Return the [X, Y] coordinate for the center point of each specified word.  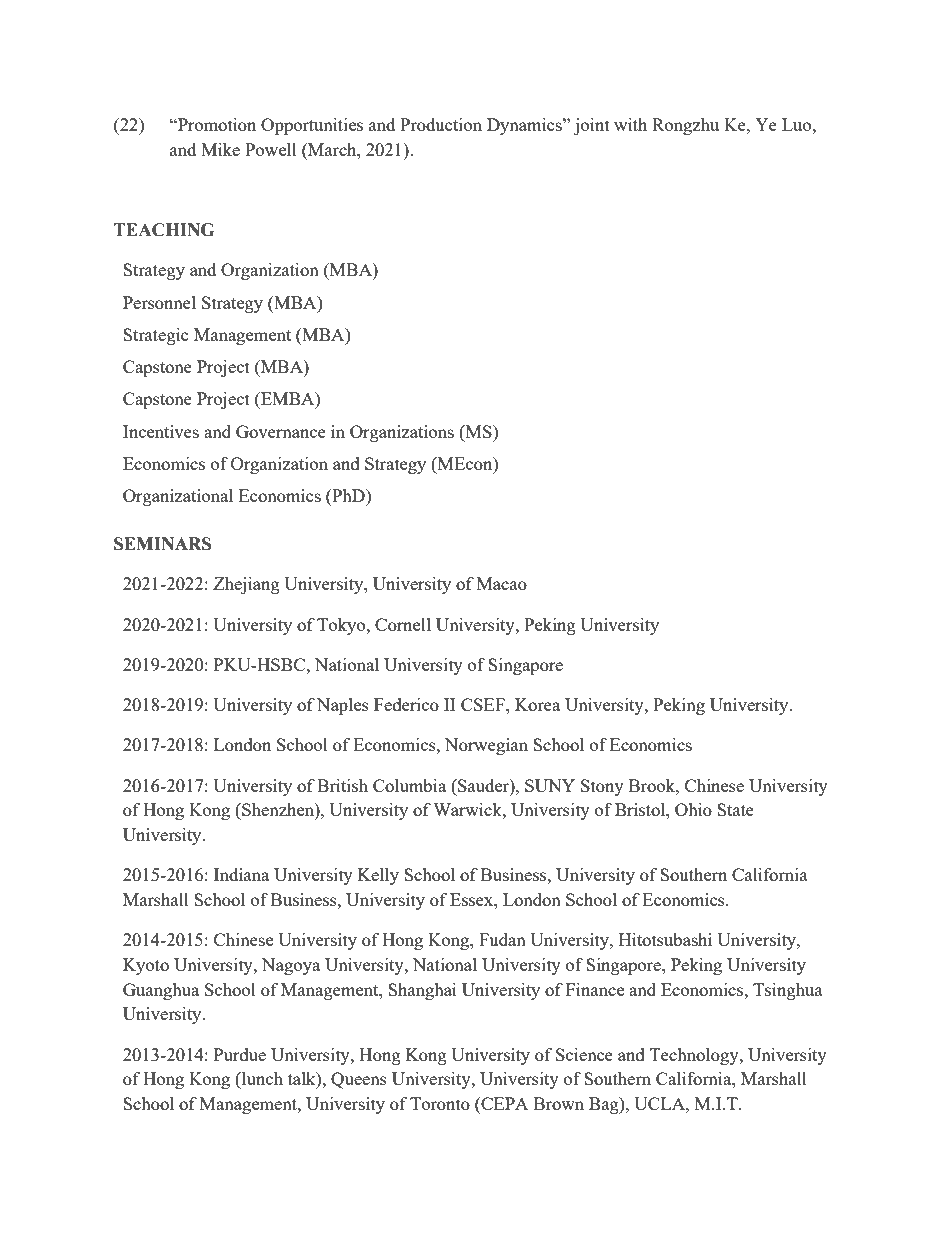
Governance [281, 431]
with [630, 124]
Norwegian [486, 746]
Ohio [693, 809]
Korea [537, 704]
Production [441, 124]
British [342, 785]
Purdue [240, 1054]
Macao [502, 583]
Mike [220, 149]
